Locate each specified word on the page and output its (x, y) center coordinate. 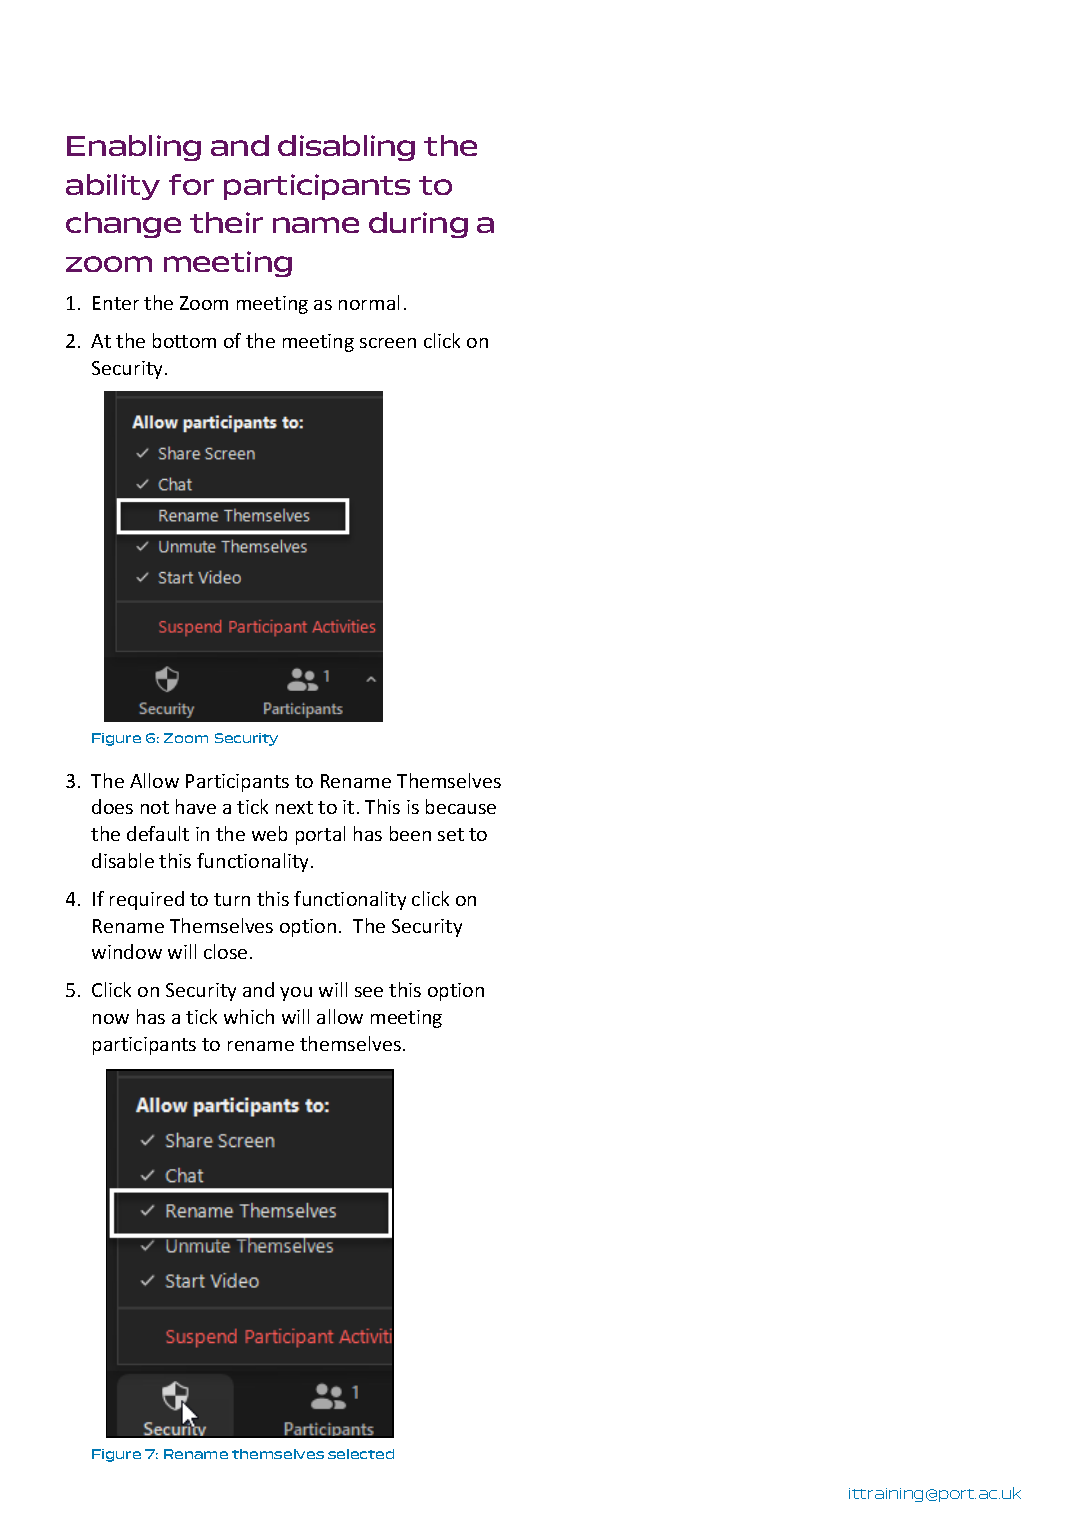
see (369, 992)
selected (361, 1454)
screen (388, 343)
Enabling (134, 148)
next (294, 807)
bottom (184, 340)
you (296, 994)
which (249, 1016)
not (155, 807)
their (226, 222)
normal (369, 302)
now (111, 1019)
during (418, 225)
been (410, 833)
